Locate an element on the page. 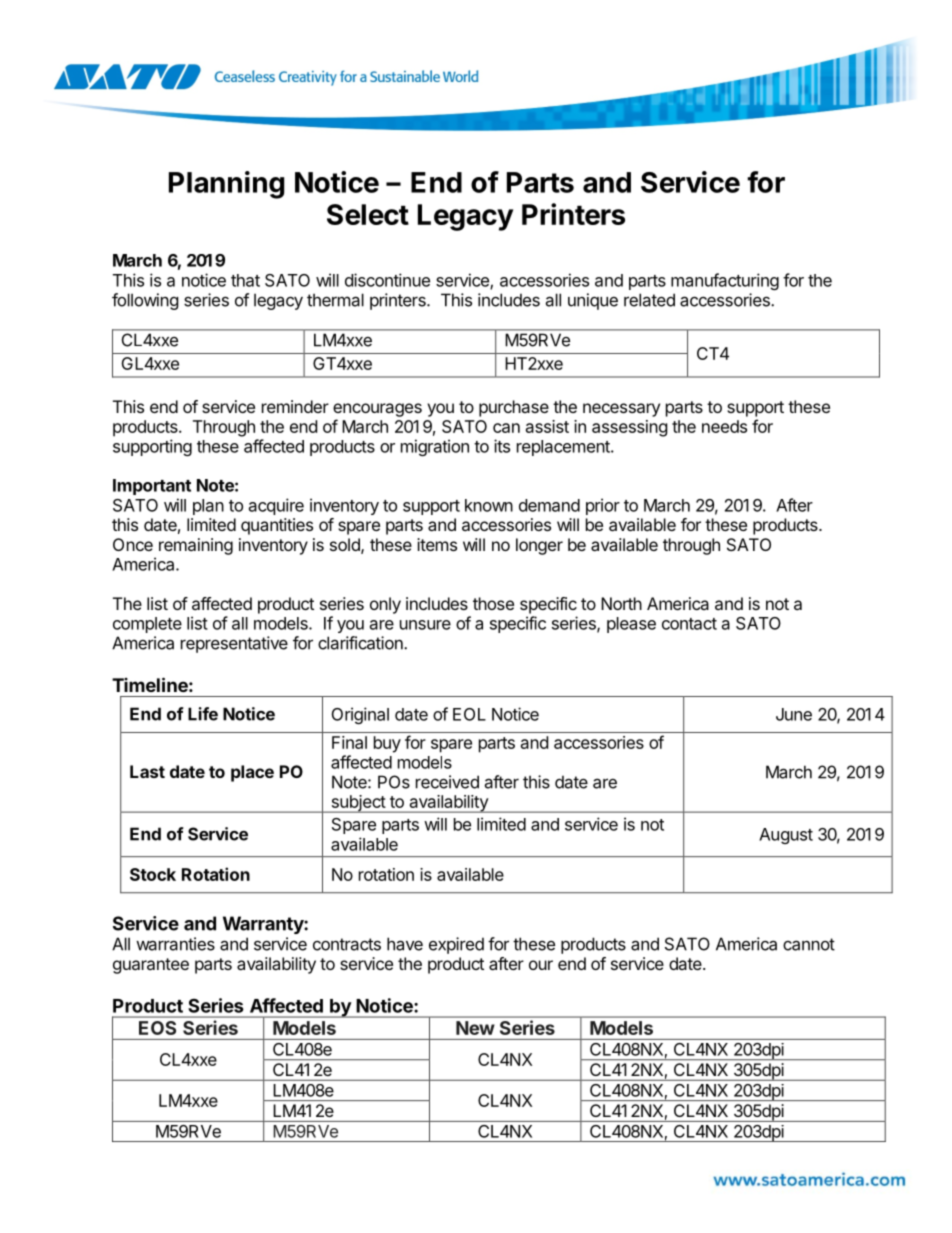 The image size is (952, 1233). received is located at coordinates (447, 782).
